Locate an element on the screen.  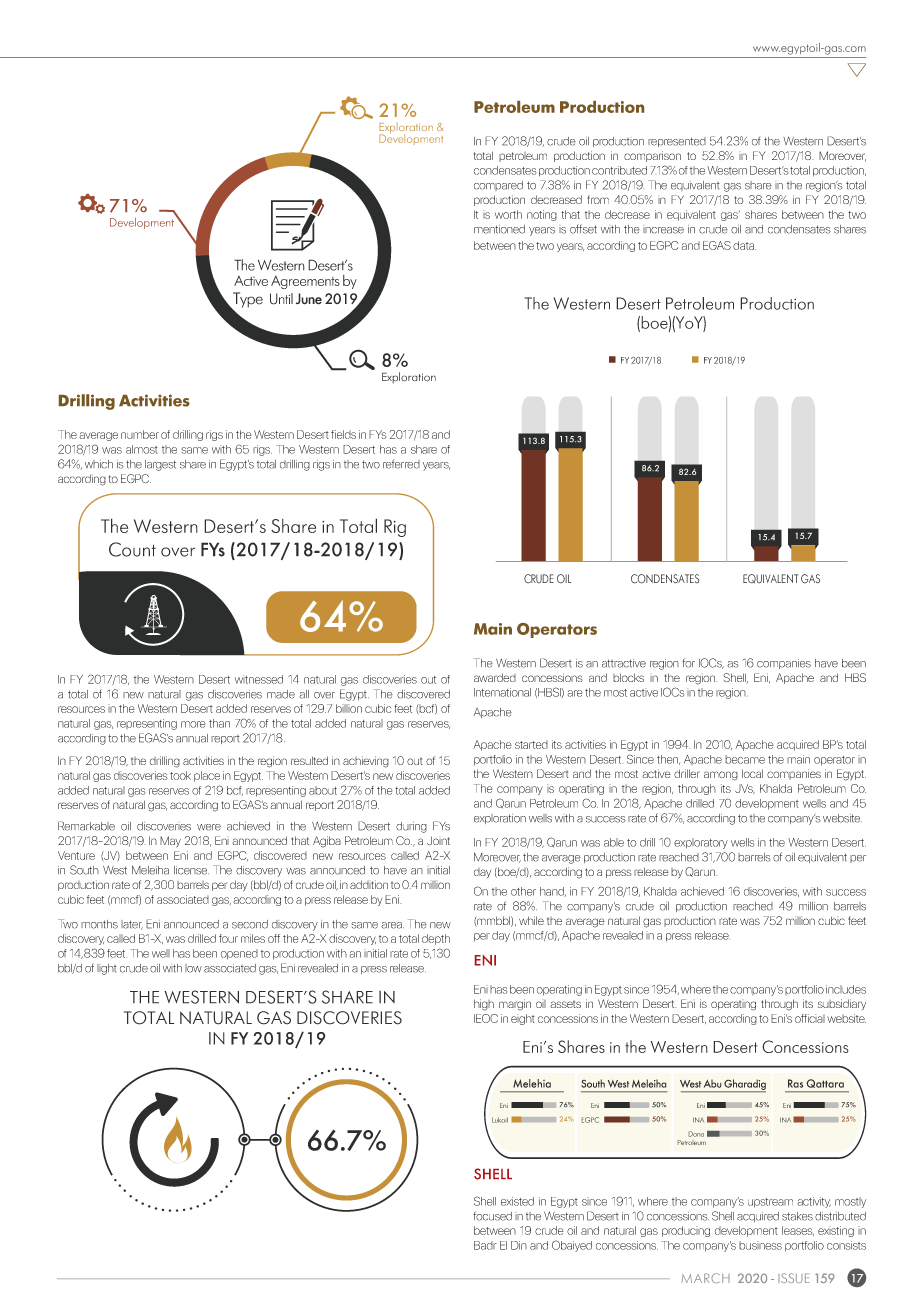
Type is located at coordinates (247, 301).
